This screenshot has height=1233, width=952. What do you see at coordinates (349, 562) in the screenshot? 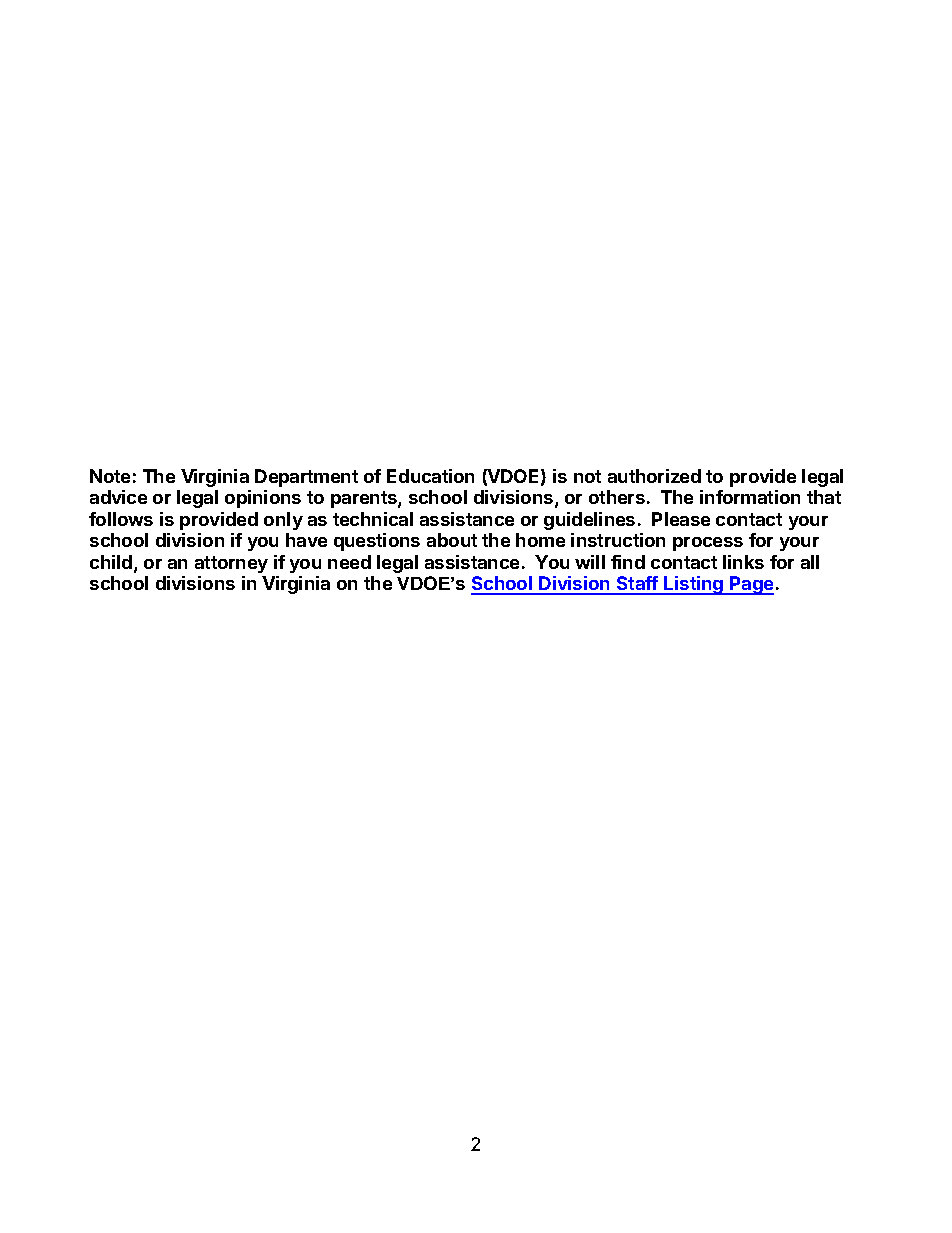
I see `need` at bounding box center [349, 562].
